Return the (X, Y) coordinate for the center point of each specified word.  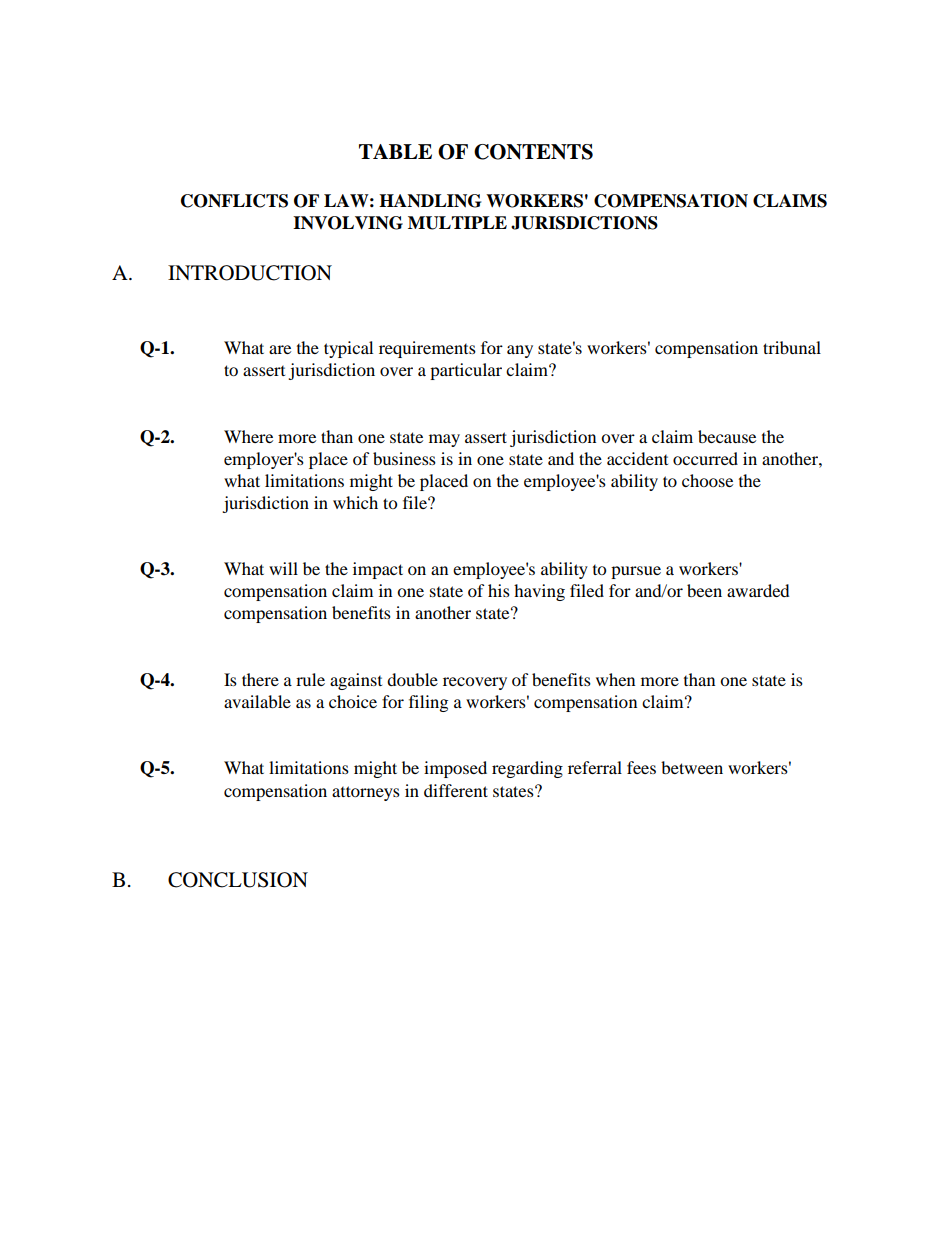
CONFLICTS (234, 201)
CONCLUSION (238, 880)
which (355, 502)
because (727, 436)
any (520, 351)
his (499, 590)
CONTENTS (533, 152)
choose (707, 480)
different (456, 790)
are (280, 349)
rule (310, 679)
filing (428, 703)
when (615, 679)
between (692, 767)
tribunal (792, 347)
